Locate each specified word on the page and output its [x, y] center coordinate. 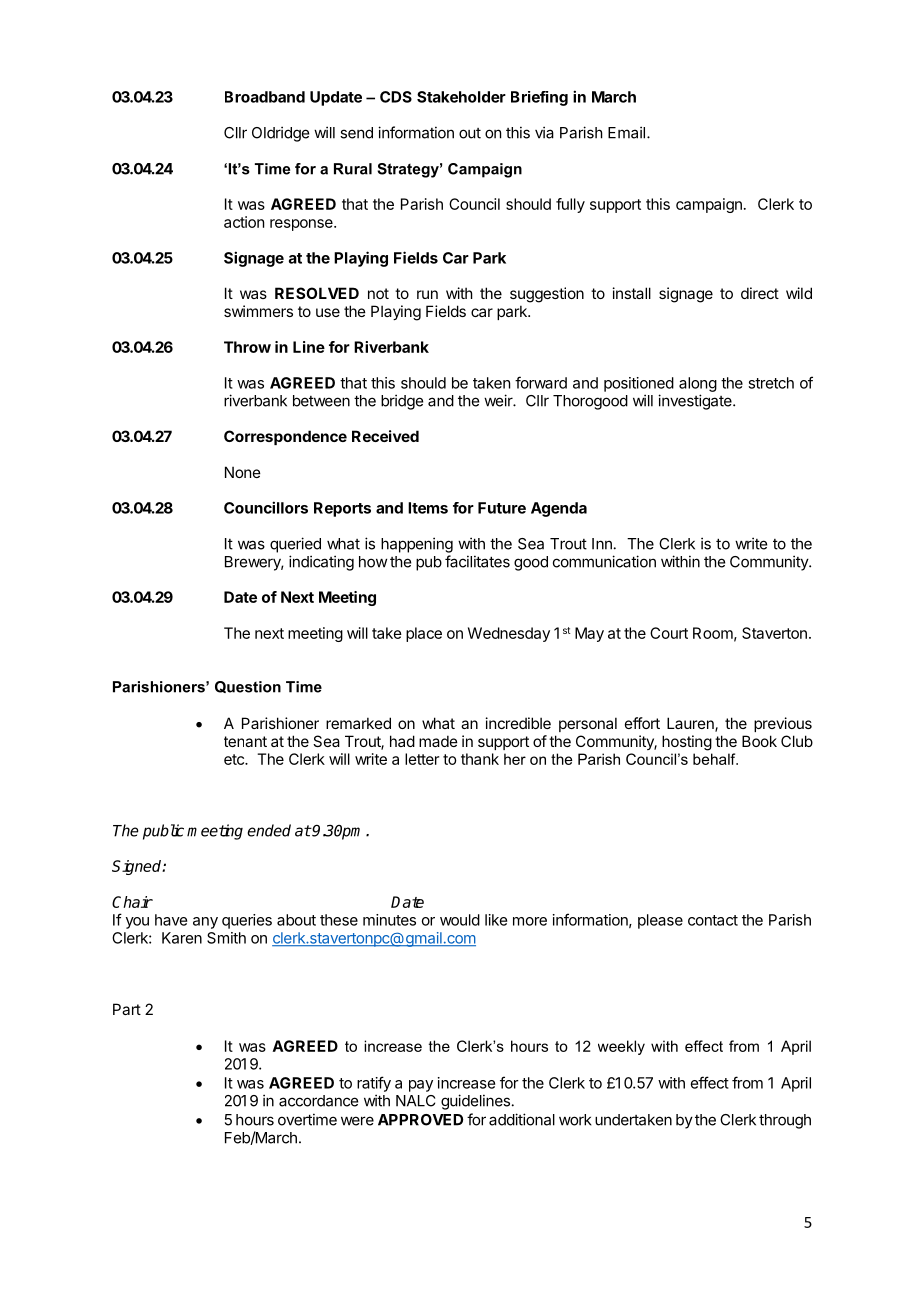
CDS [396, 97]
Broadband [265, 97]
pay [421, 1086]
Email [626, 132]
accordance [318, 1101]
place [424, 634]
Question [248, 687]
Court [669, 633]
